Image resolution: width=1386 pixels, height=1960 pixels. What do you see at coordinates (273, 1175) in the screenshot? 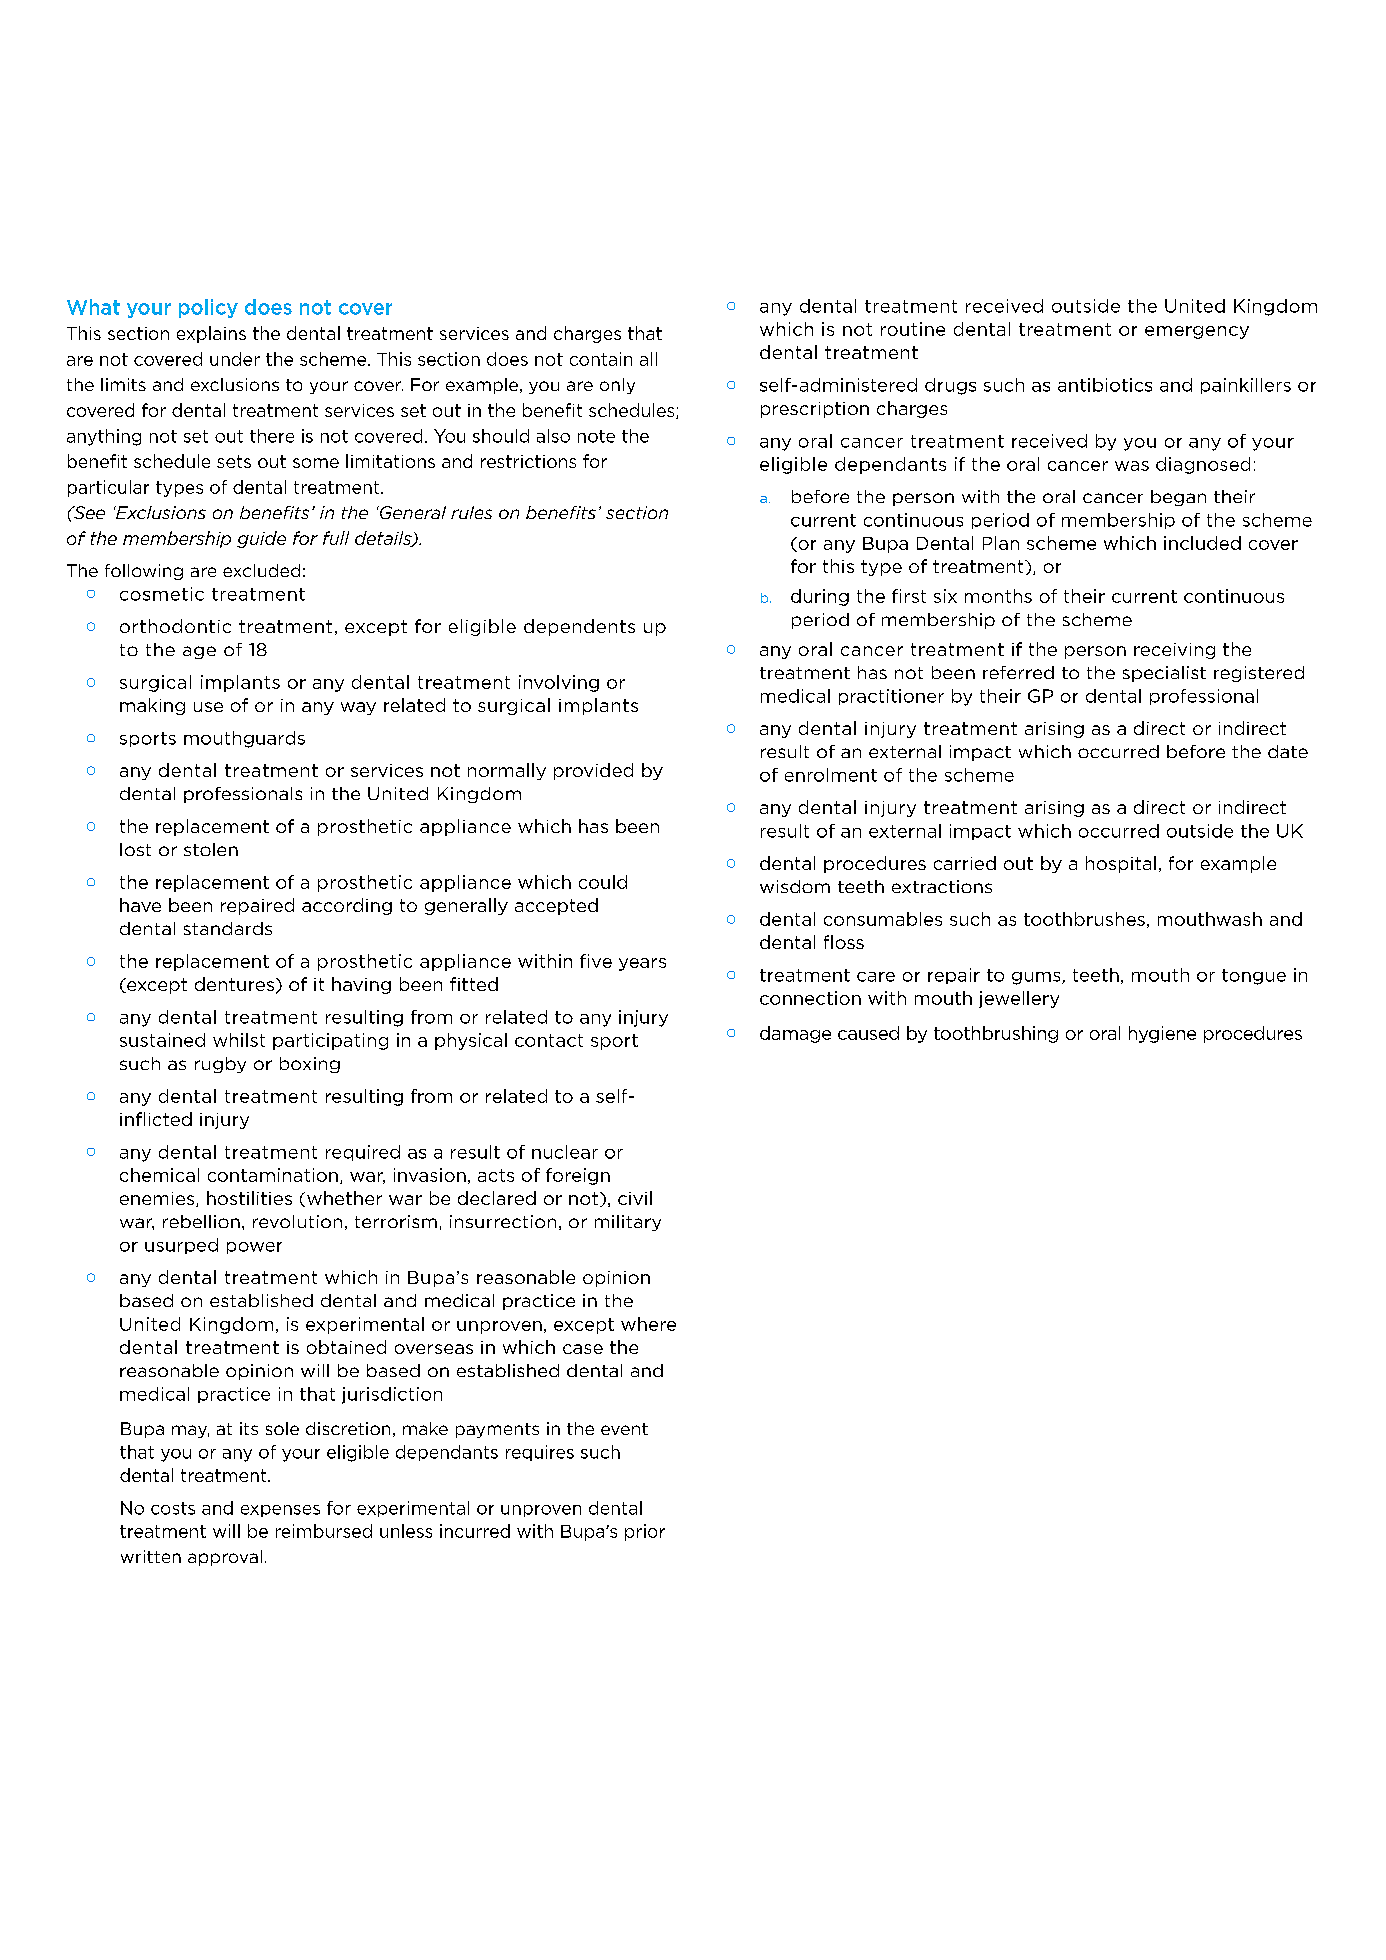
I see `contamination` at bounding box center [273, 1175].
